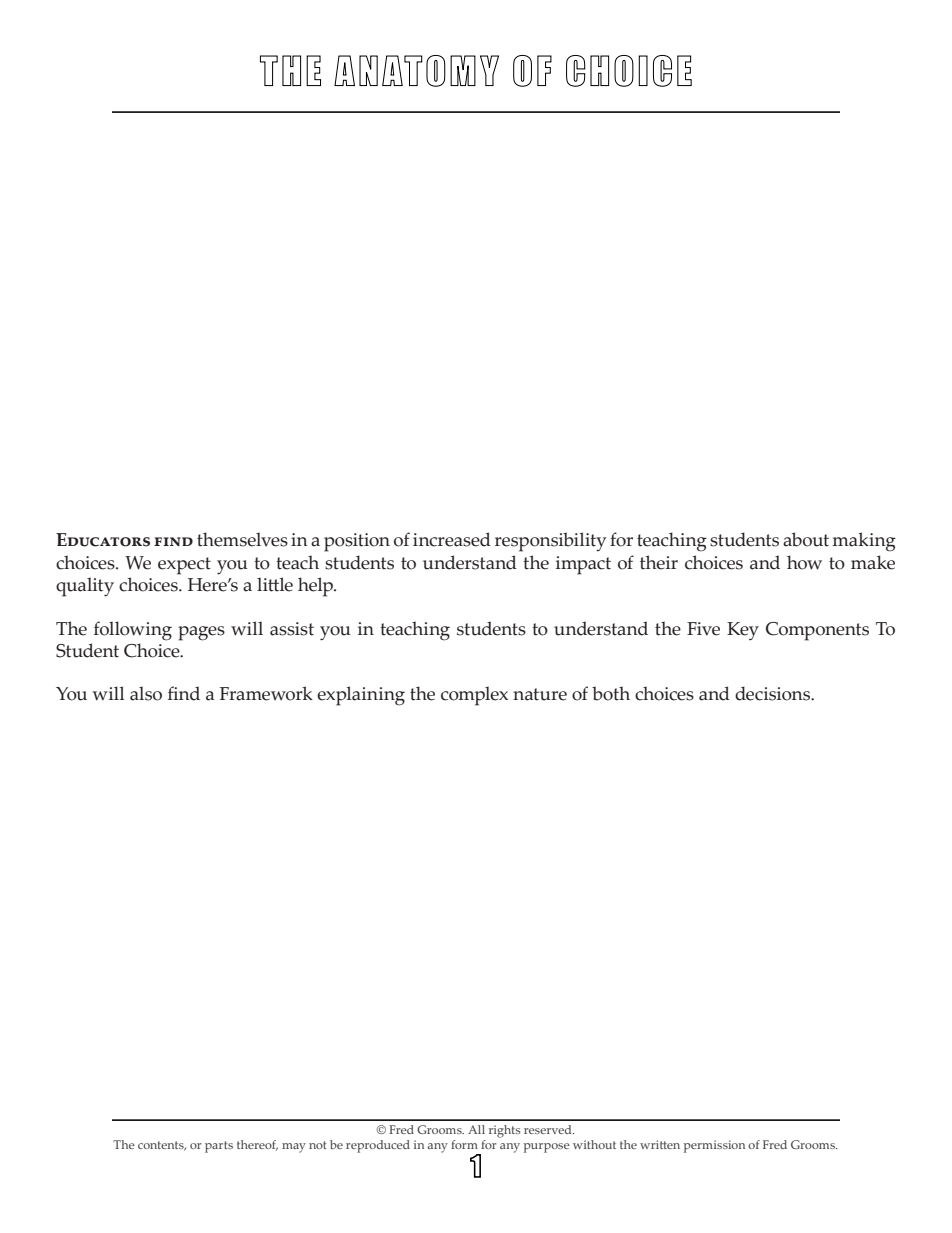 Image resolution: width=952 pixels, height=1233 pixels. What do you see at coordinates (611, 693) in the document?
I see `both` at bounding box center [611, 693].
